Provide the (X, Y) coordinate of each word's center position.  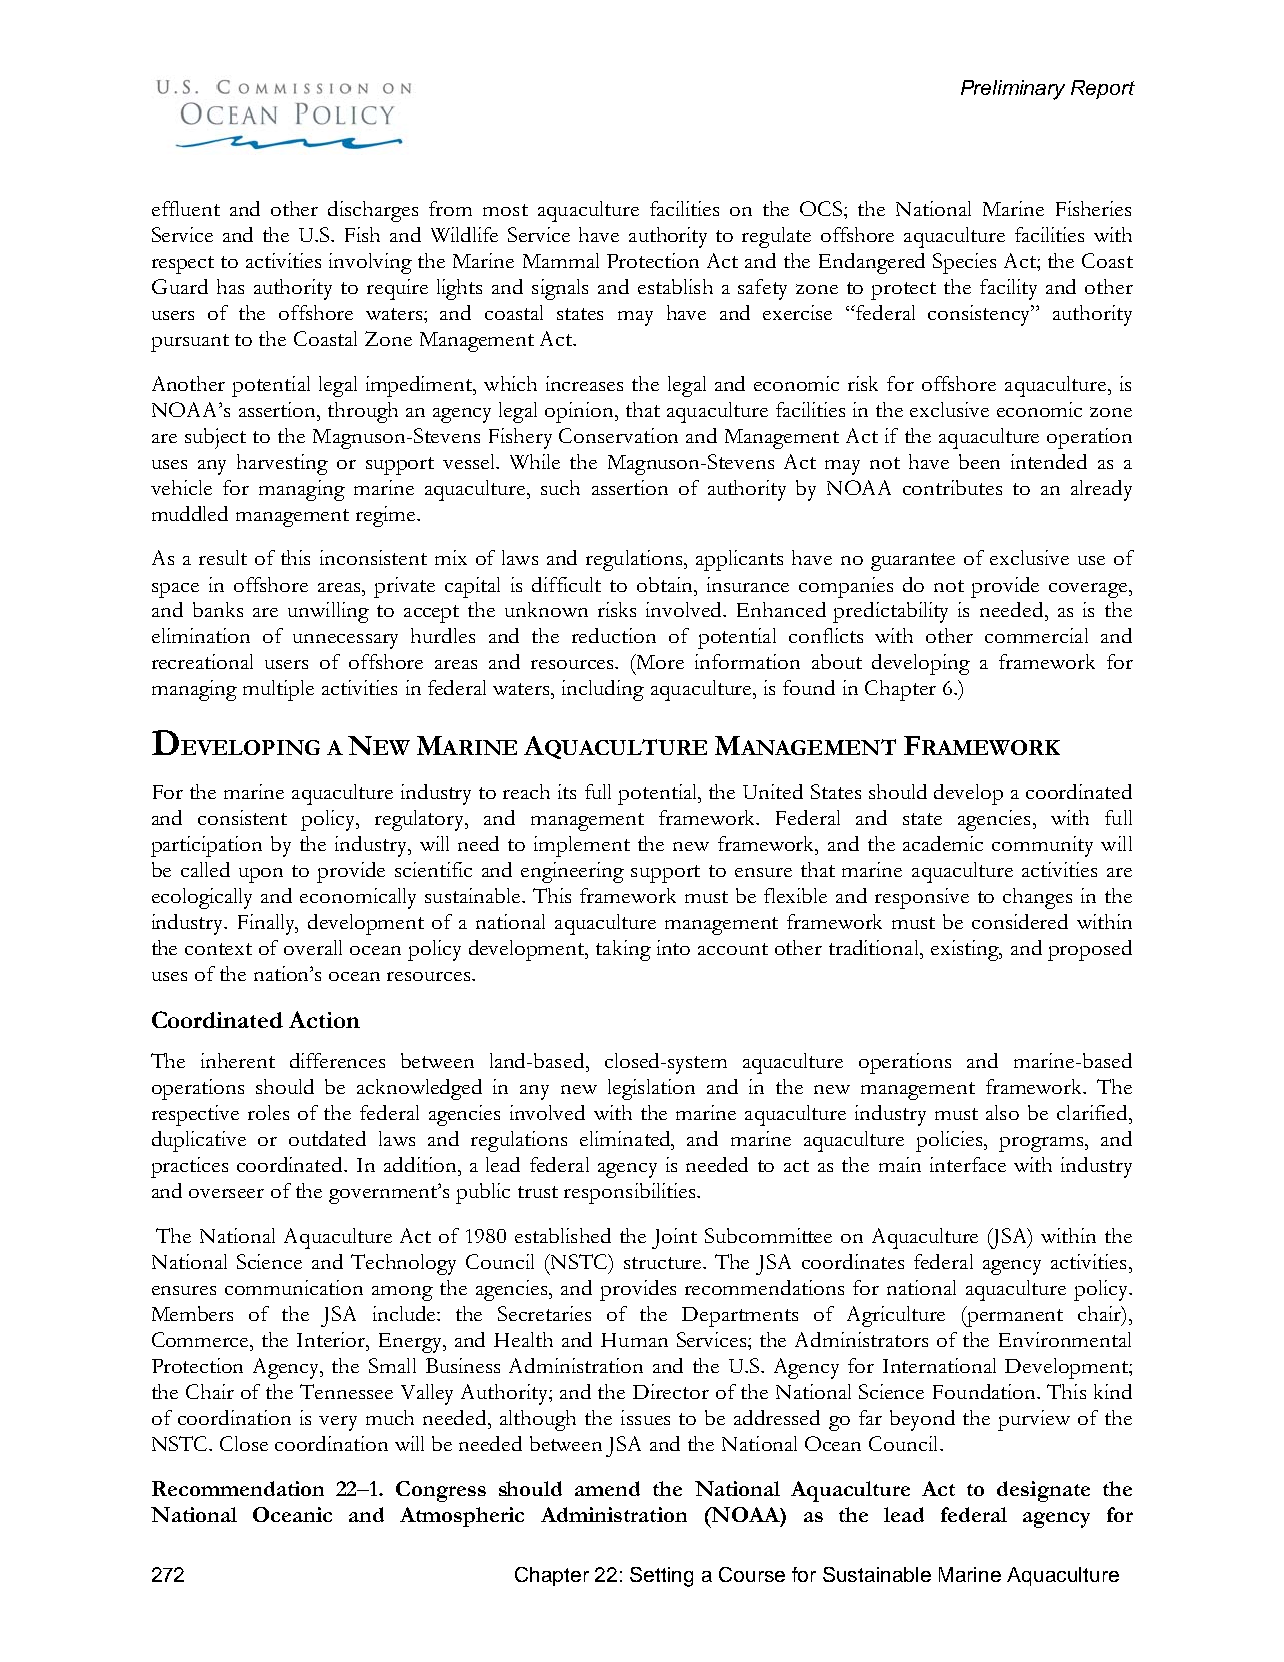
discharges (373, 211)
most (505, 210)
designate (1043, 1491)
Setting (661, 1577)
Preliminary (1013, 90)
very (338, 1423)
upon (261, 875)
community (1042, 846)
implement (582, 846)
